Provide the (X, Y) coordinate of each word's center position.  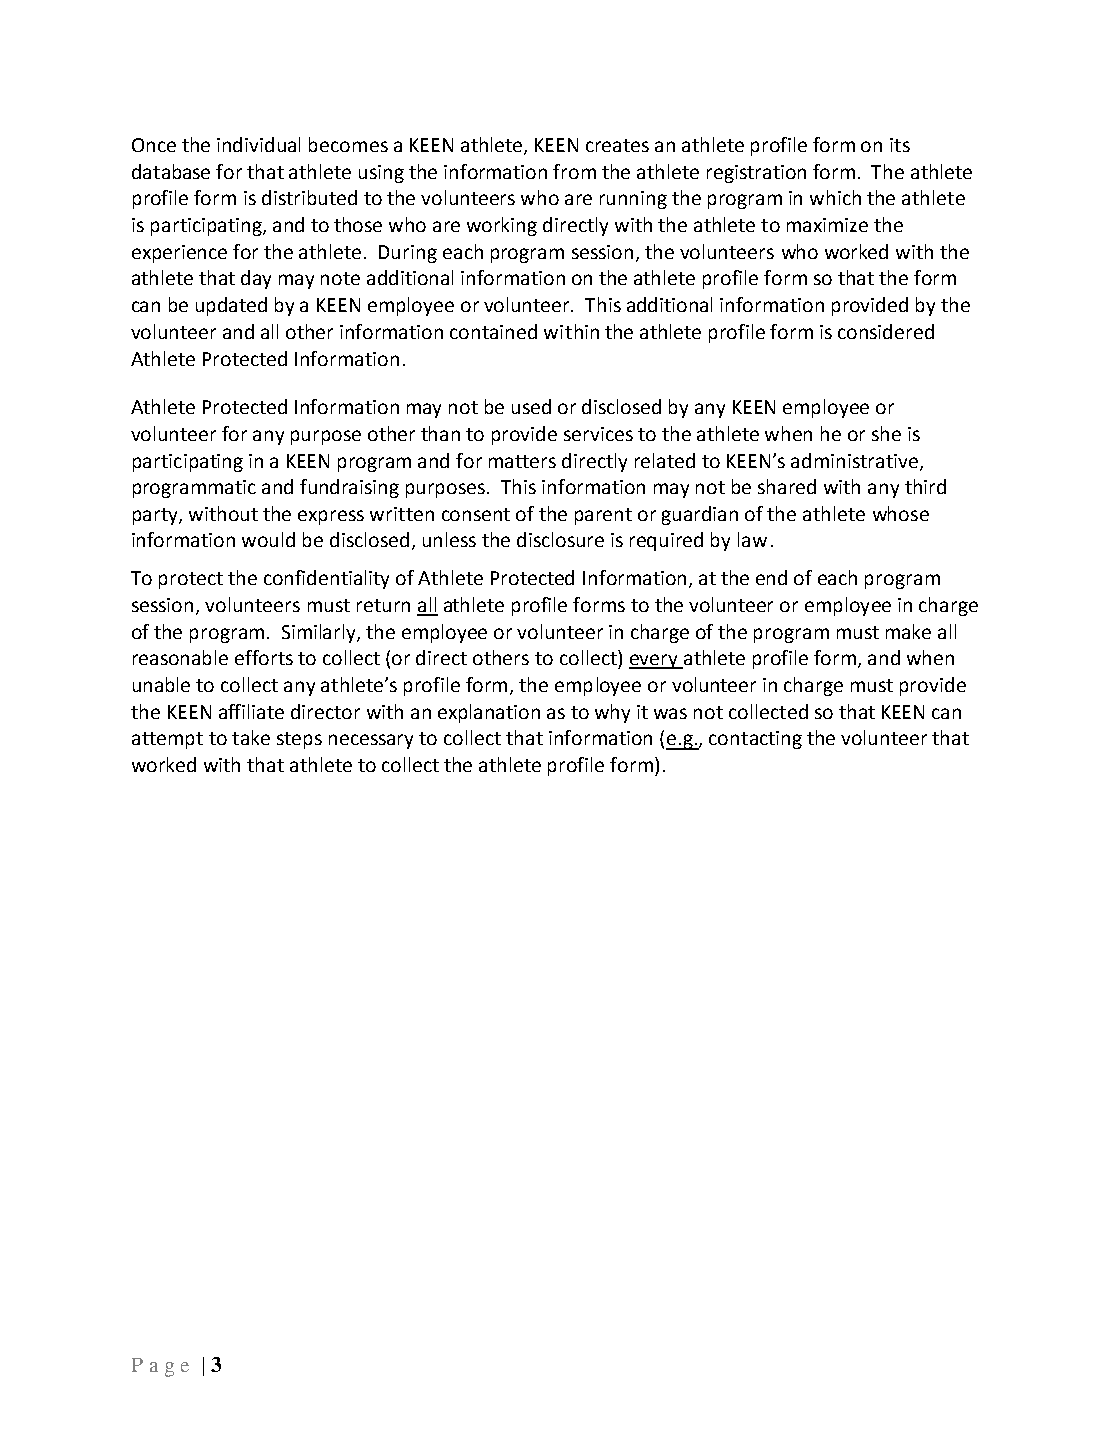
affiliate (251, 711)
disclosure (560, 539)
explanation (489, 713)
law (752, 539)
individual (258, 144)
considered (886, 331)
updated (231, 306)
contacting (755, 740)
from (574, 171)
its (900, 145)
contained (493, 331)
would (268, 539)
